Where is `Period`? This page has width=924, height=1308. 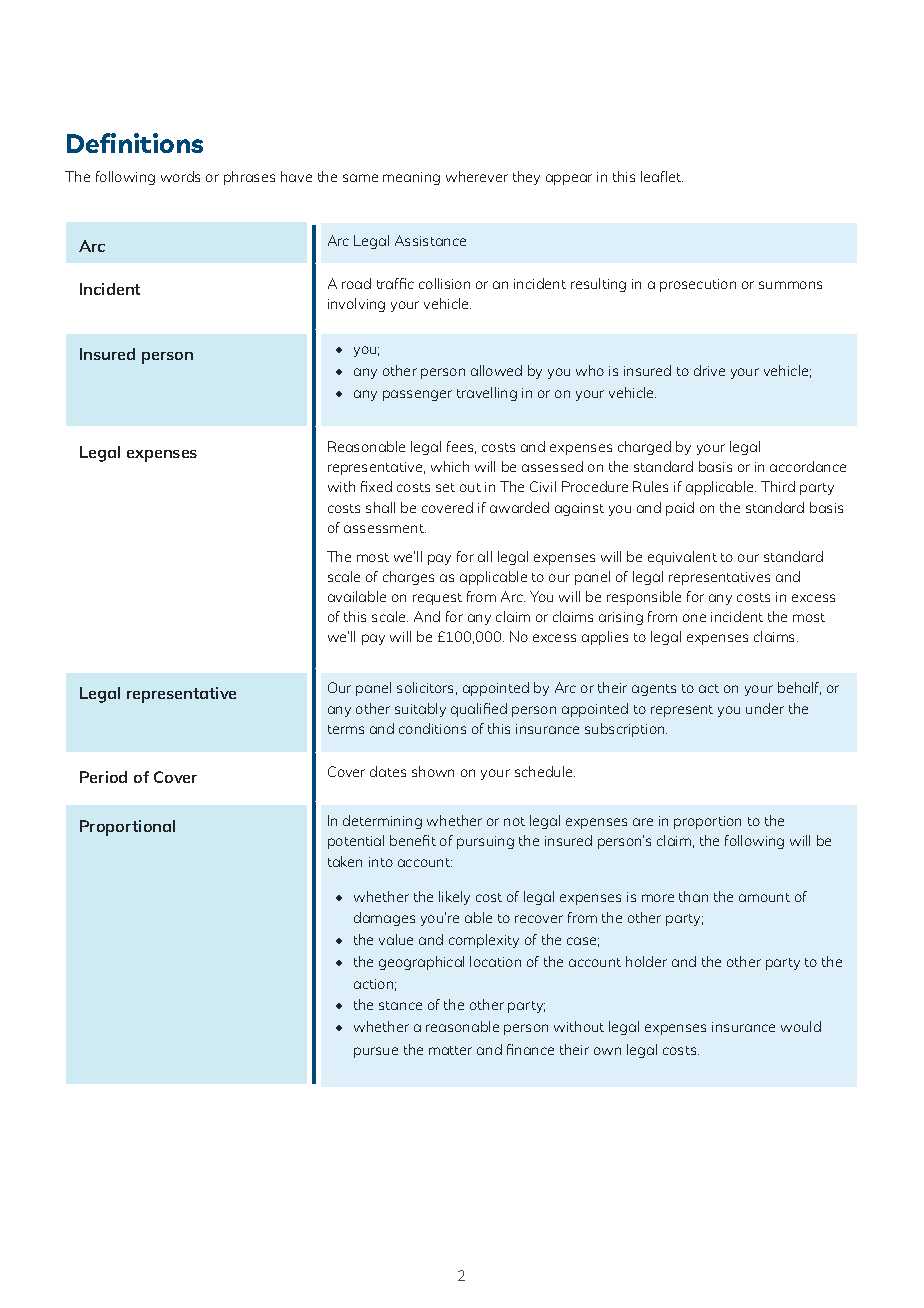
Period is located at coordinates (103, 777).
